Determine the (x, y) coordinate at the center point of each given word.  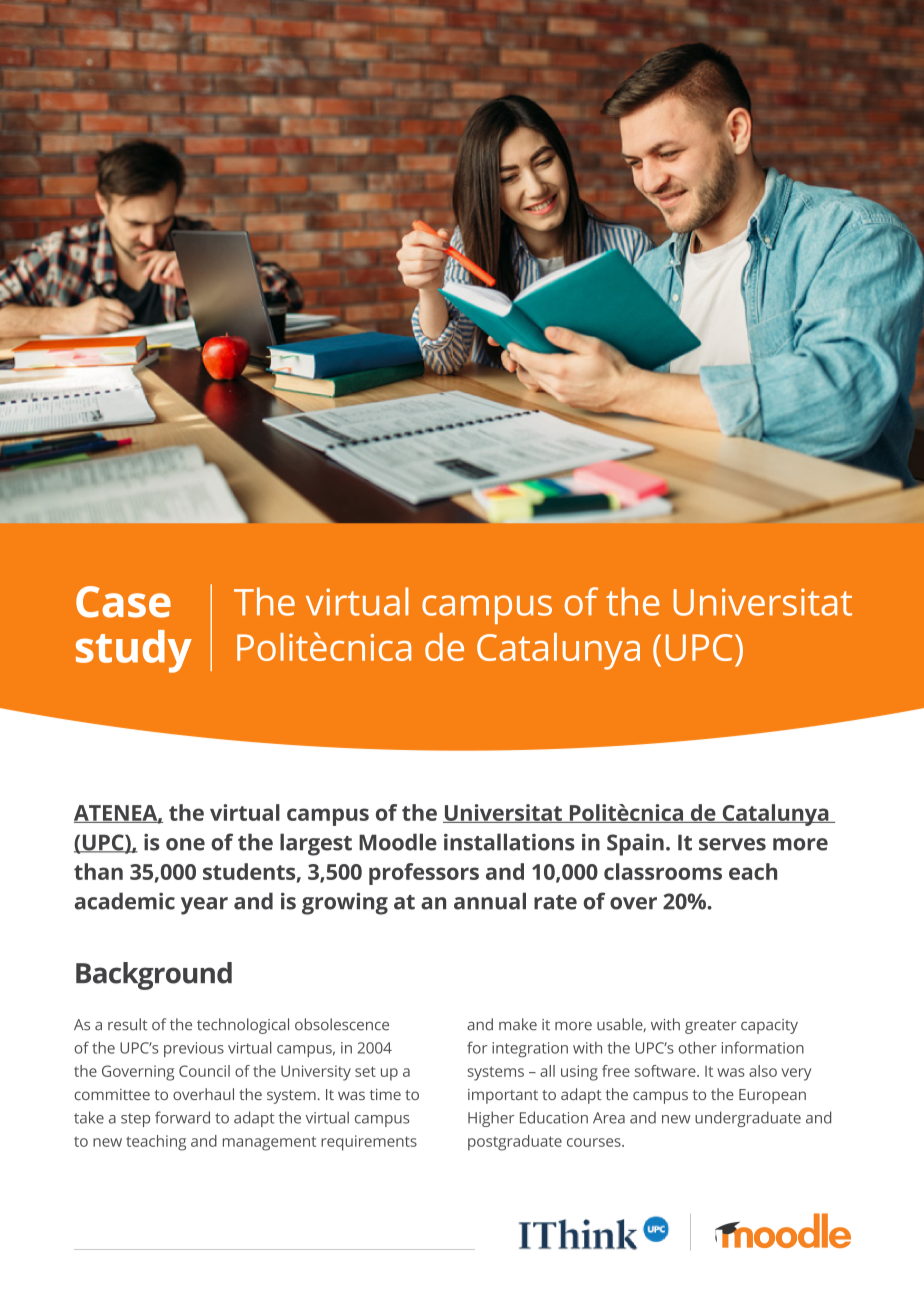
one (185, 844)
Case (123, 602)
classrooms (663, 871)
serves (732, 844)
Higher (491, 1119)
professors (424, 874)
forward (182, 1117)
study (134, 651)
